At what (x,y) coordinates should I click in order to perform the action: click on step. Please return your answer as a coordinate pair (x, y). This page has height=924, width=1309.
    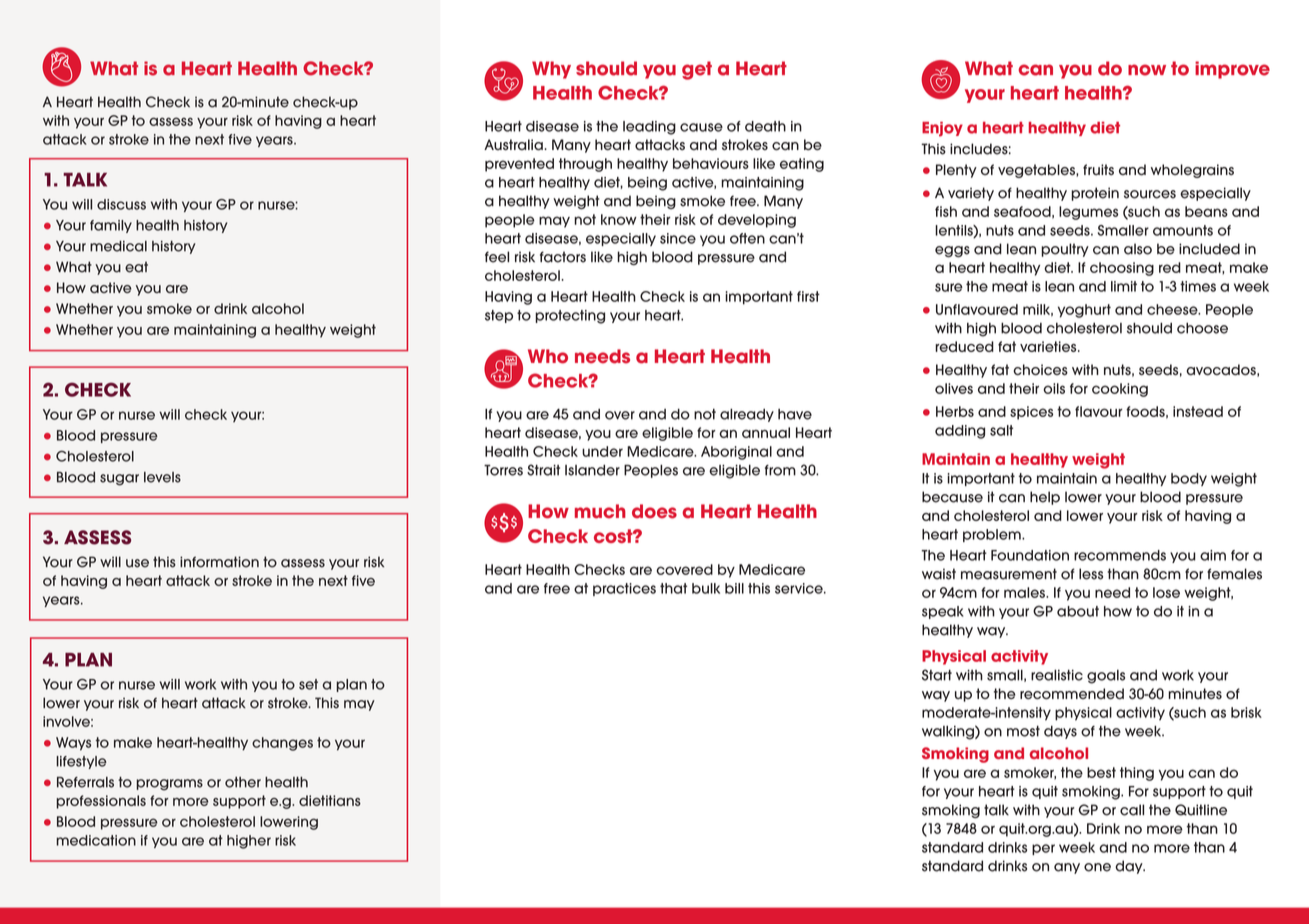
    Looking at the image, I should click on (499, 316).
